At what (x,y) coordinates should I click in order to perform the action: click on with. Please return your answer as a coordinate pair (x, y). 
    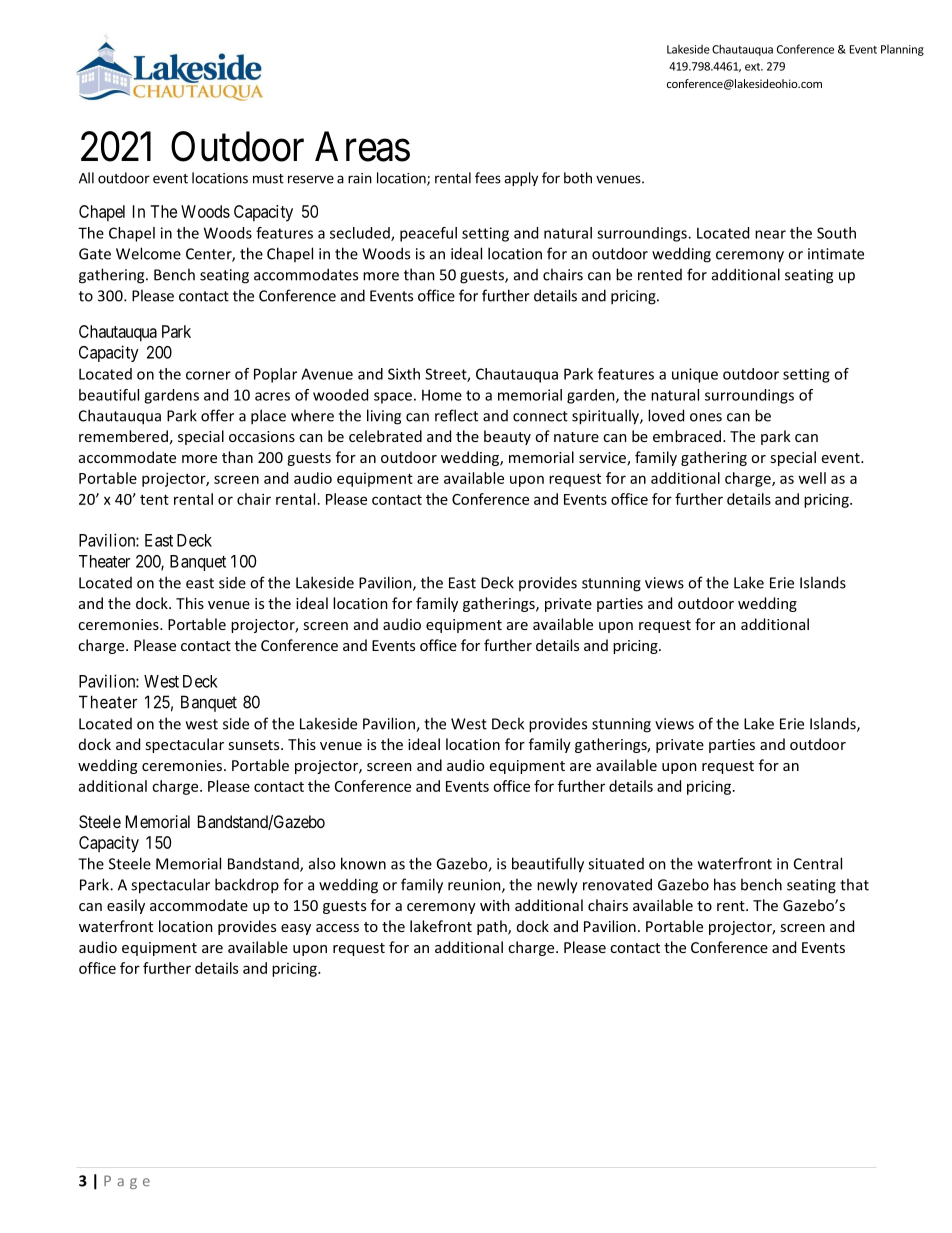
    Looking at the image, I should click on (495, 905).
